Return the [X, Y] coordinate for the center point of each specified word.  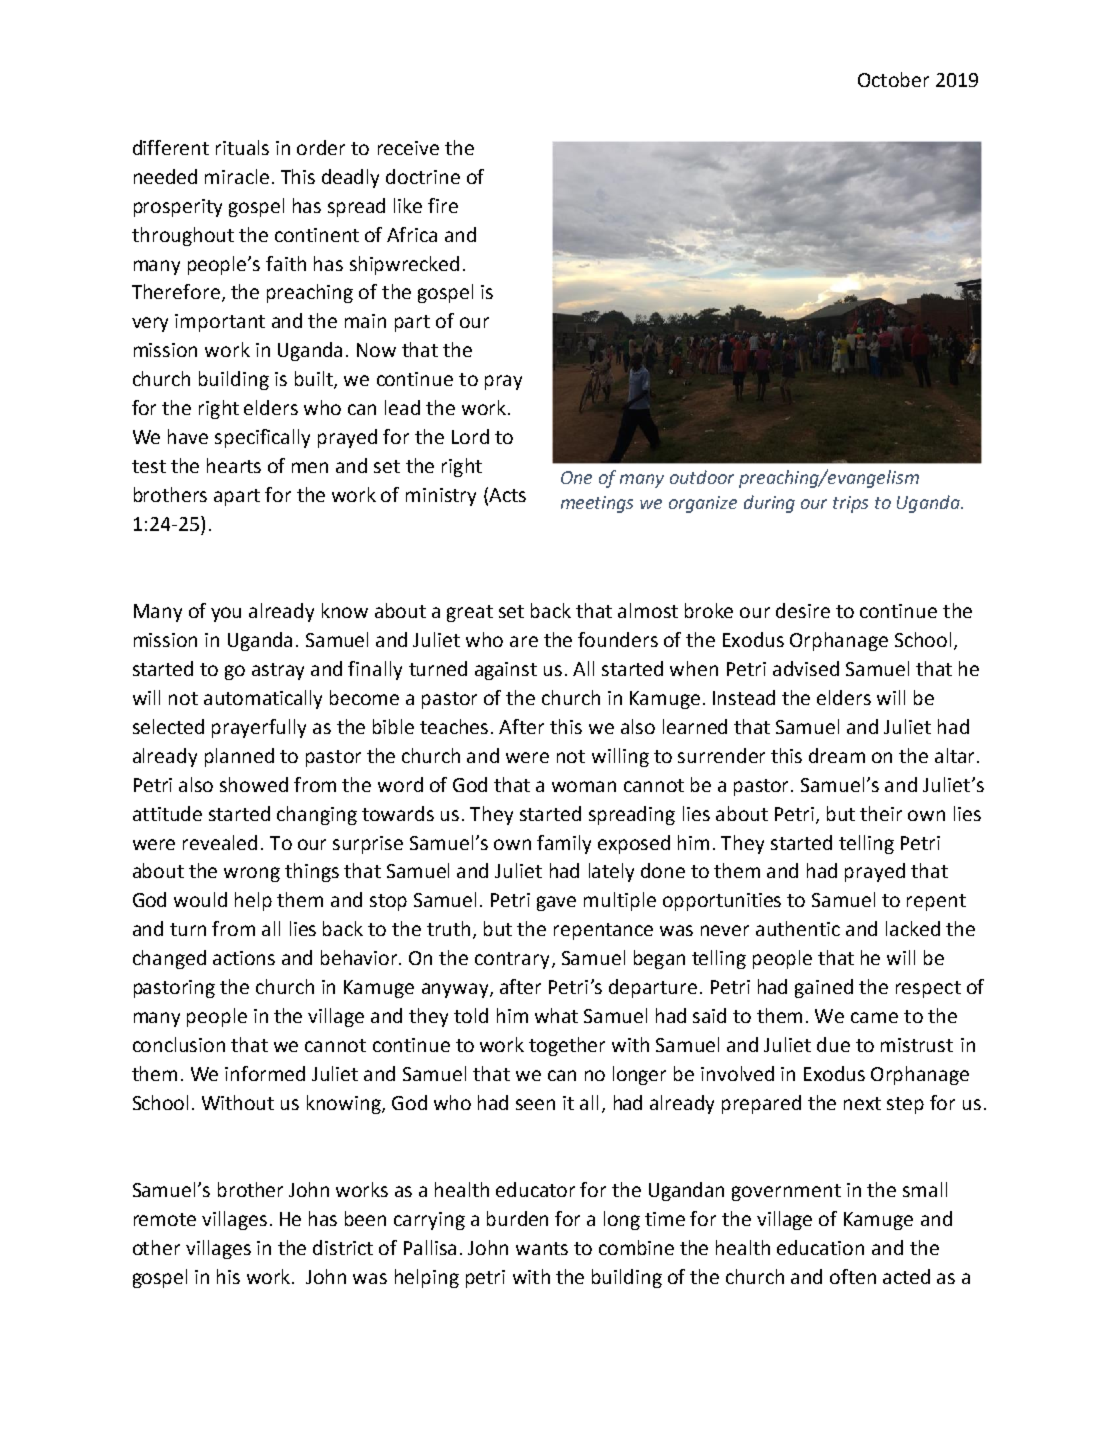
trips [850, 504]
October [893, 79]
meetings [597, 504]
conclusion [179, 1044]
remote [165, 1219]
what [556, 1015]
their [881, 813]
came [874, 1017]
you [226, 614]
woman [584, 786]
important [220, 323]
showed [254, 784]
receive [408, 148]
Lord [470, 436]
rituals [242, 147]
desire [803, 610]
